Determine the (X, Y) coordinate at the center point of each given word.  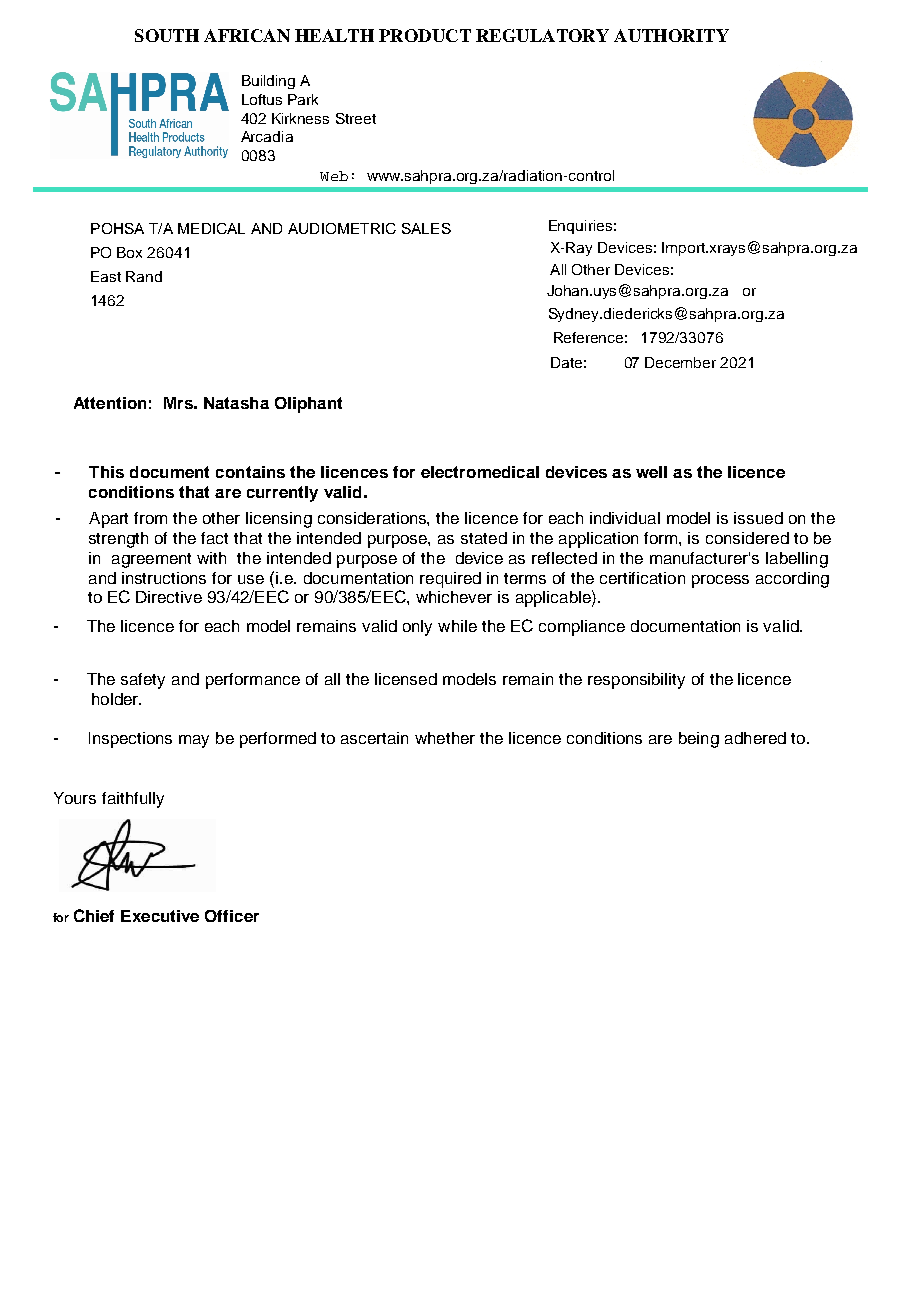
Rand (144, 276)
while (457, 626)
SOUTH (167, 35)
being (699, 740)
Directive (169, 597)
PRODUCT (425, 35)
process (720, 581)
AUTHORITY (671, 35)
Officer (232, 916)
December (680, 362)
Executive (160, 916)
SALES (426, 228)
